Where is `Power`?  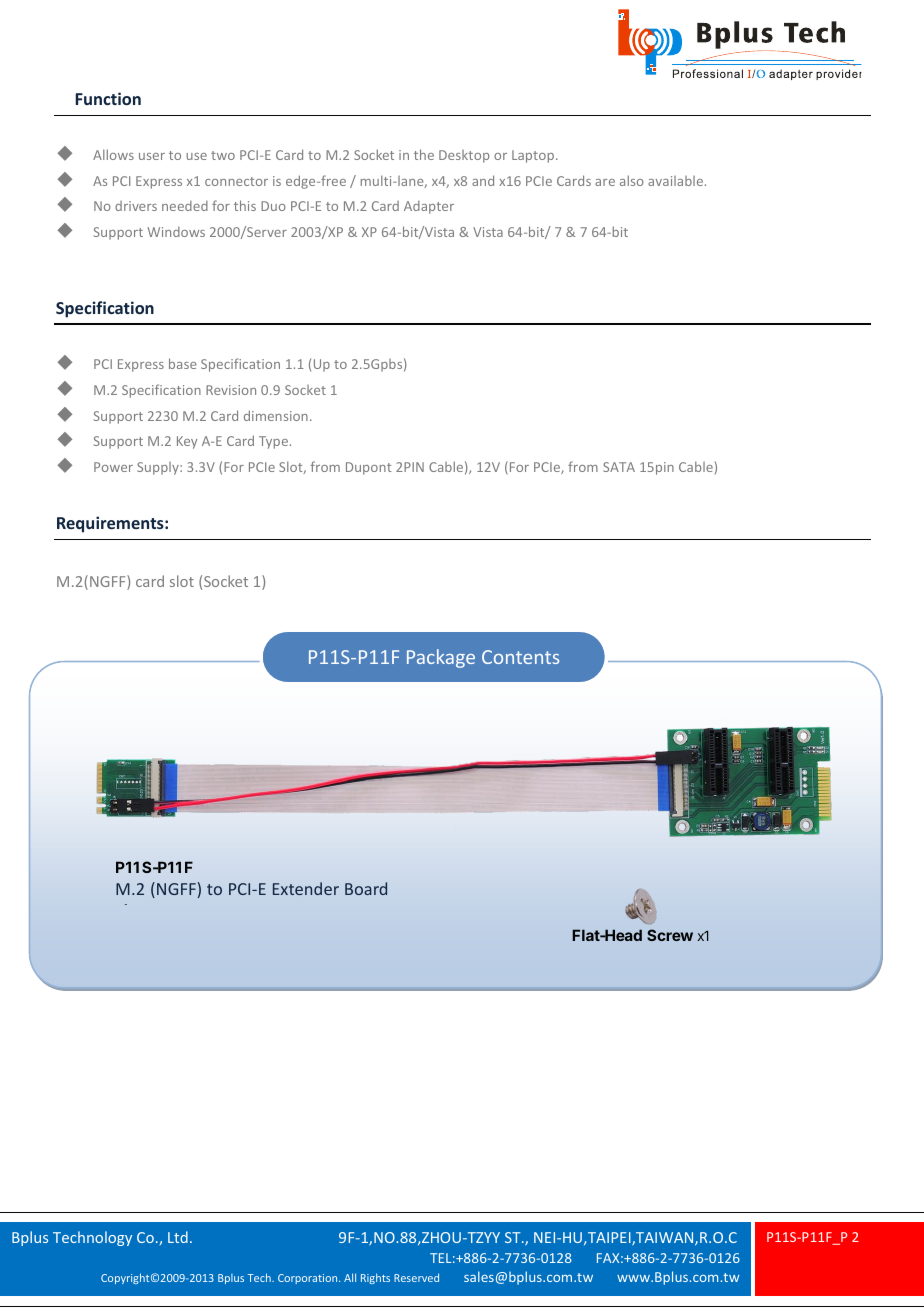 Power is located at coordinates (113, 467).
